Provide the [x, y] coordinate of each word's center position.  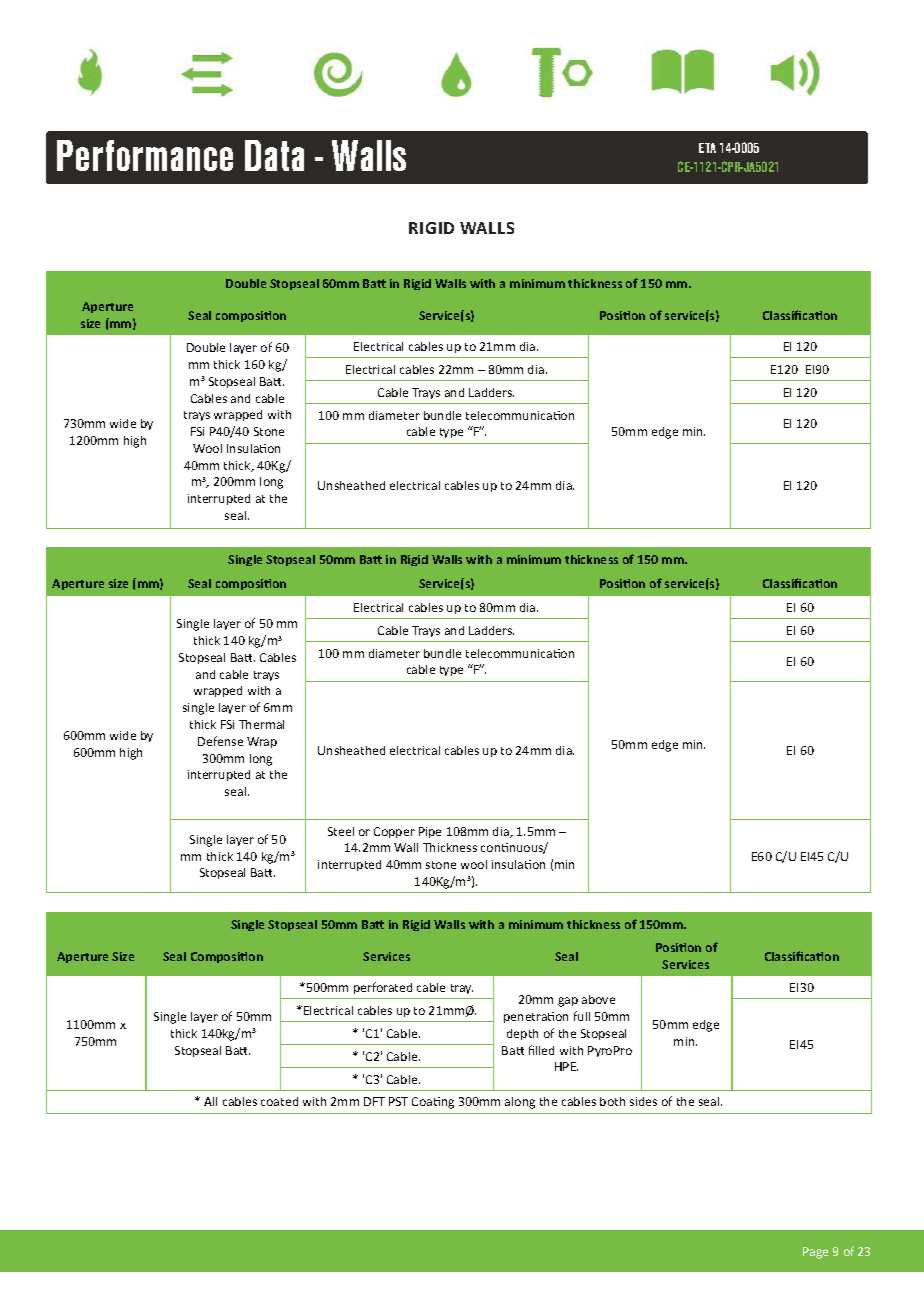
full [582, 1016]
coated [279, 1101]
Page [815, 1253]
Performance [145, 155]
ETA [707, 148]
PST [398, 1101]
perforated [383, 988]
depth [522, 1034]
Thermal [261, 724]
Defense [220, 741]
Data [274, 155]
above [598, 999]
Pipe [430, 832]
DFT [374, 1101]
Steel [341, 831]
